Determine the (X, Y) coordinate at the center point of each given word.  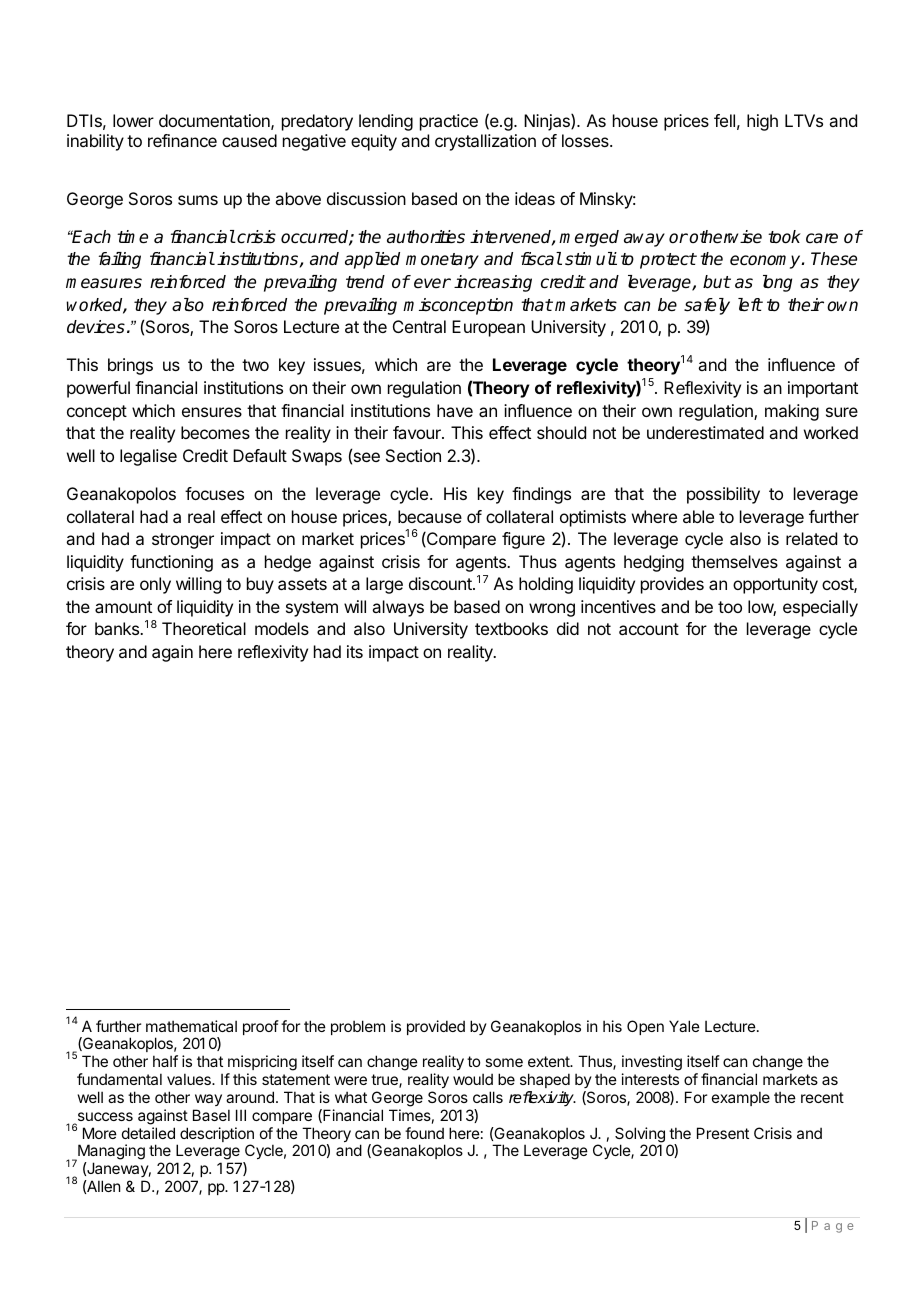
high (762, 122)
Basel (211, 1115)
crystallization (485, 142)
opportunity (775, 585)
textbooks (511, 628)
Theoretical (204, 628)
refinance (182, 140)
